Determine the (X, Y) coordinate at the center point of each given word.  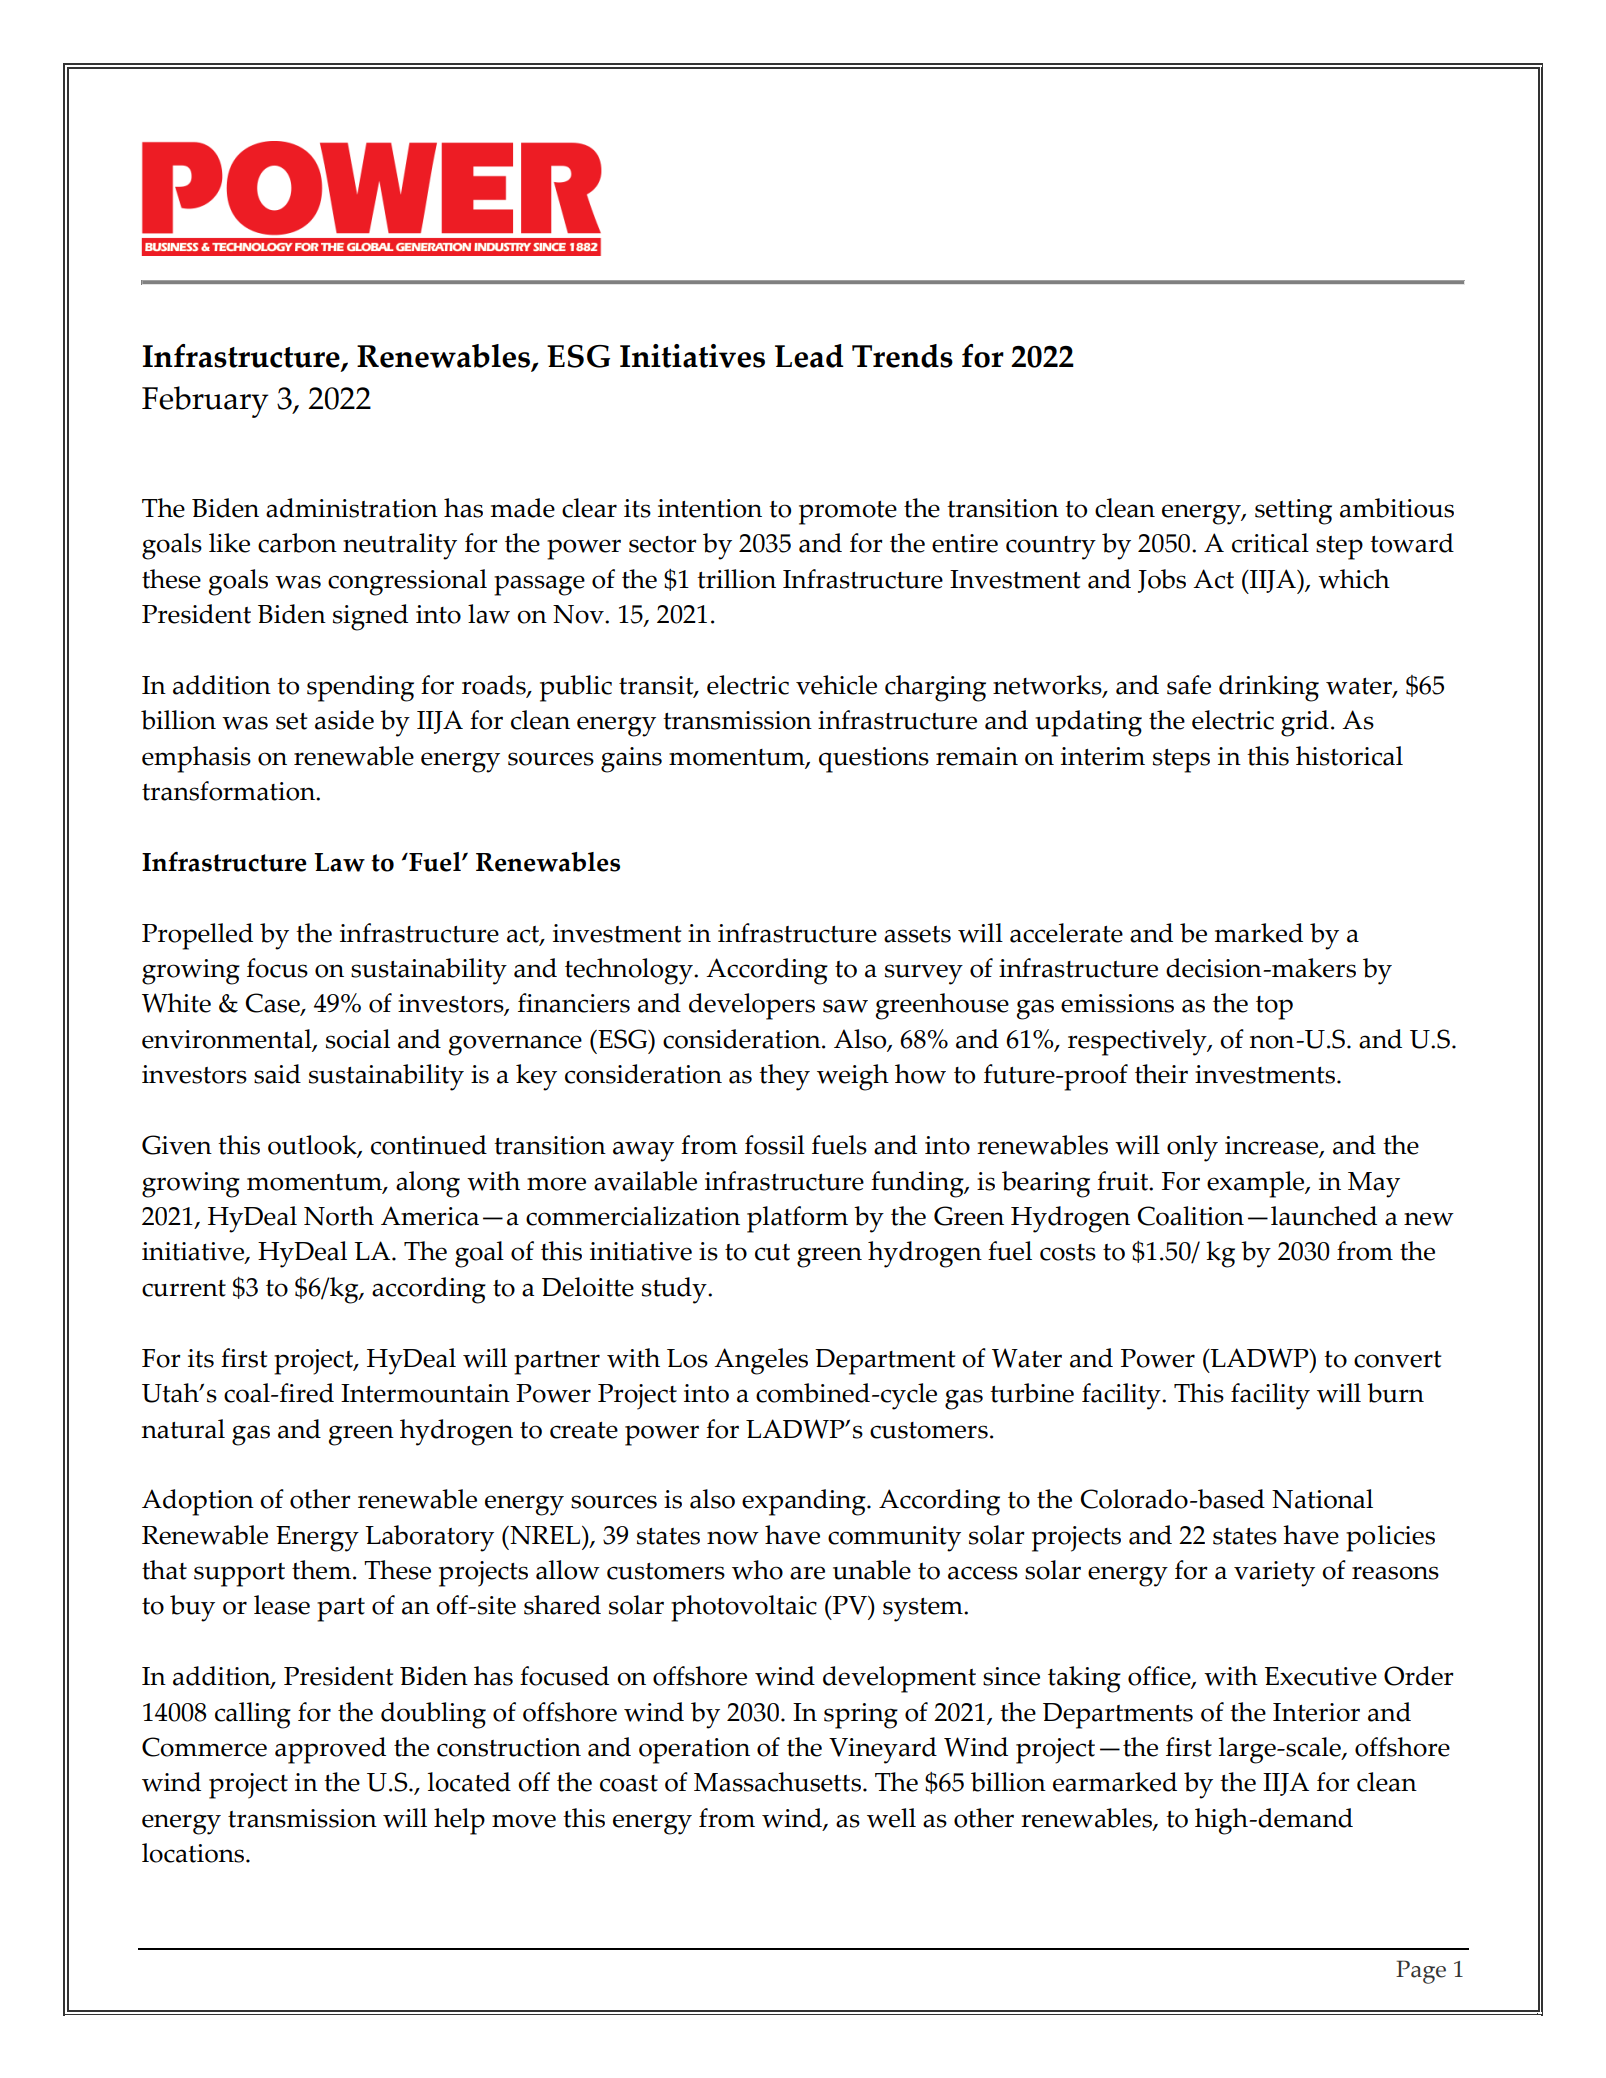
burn (1395, 1393)
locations (194, 1853)
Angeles (761, 1361)
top (1274, 1008)
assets (917, 934)
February (205, 402)
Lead (809, 356)
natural (183, 1429)
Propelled (197, 936)
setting (1293, 512)
